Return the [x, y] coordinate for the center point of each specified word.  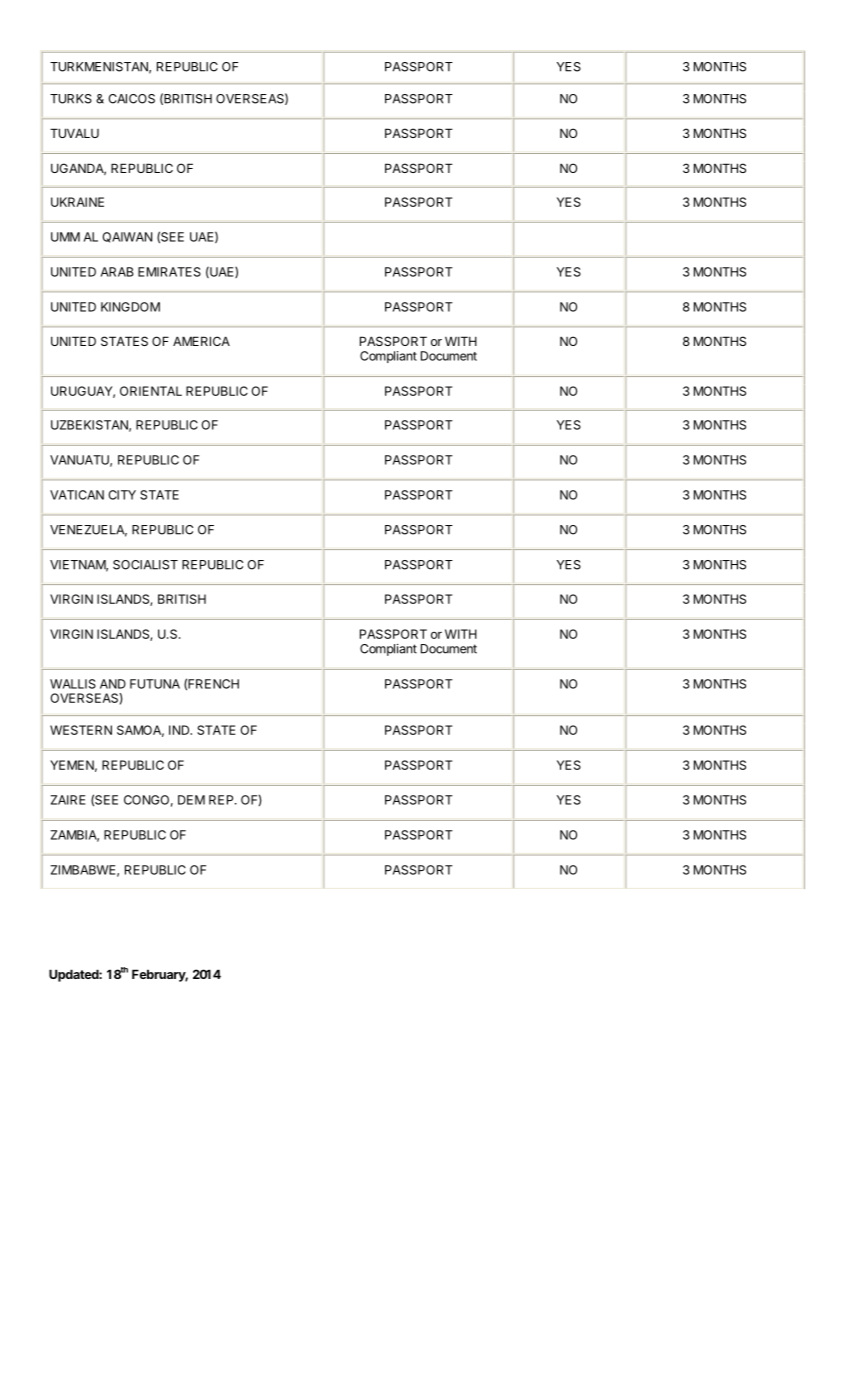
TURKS [71, 99]
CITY [122, 495]
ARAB [117, 272]
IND [180, 730]
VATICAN [77, 495]
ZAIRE [68, 800]
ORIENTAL [151, 391]
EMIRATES [169, 272]
